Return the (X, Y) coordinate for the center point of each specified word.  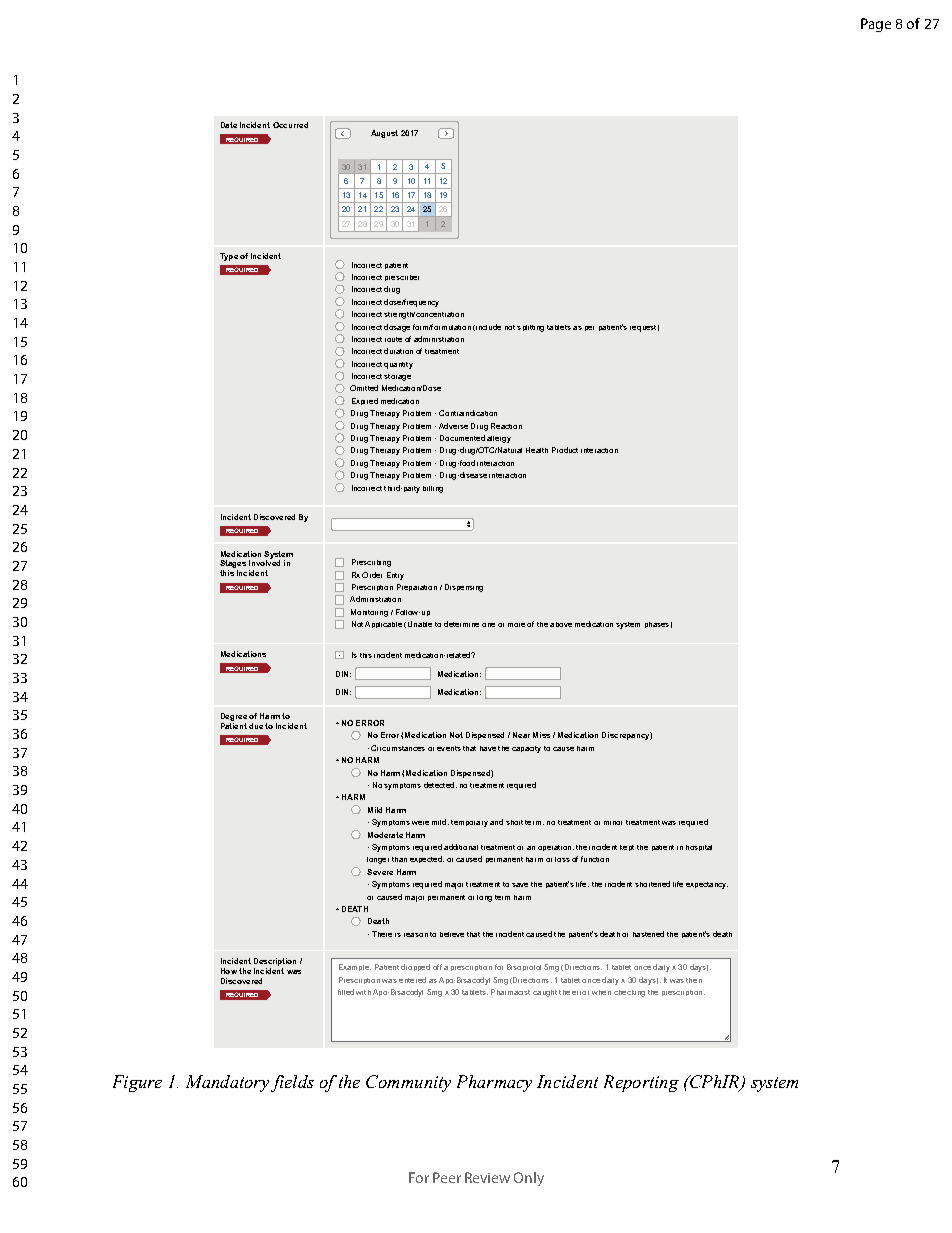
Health (537, 450)
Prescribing (371, 563)
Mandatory (227, 1083)
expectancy (707, 885)
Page (876, 25)
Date (229, 125)
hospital (699, 848)
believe (452, 934)
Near (521, 735)
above (561, 624)
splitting (530, 328)
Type (229, 257)
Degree (234, 718)
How (229, 971)
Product (565, 450)
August (384, 134)
